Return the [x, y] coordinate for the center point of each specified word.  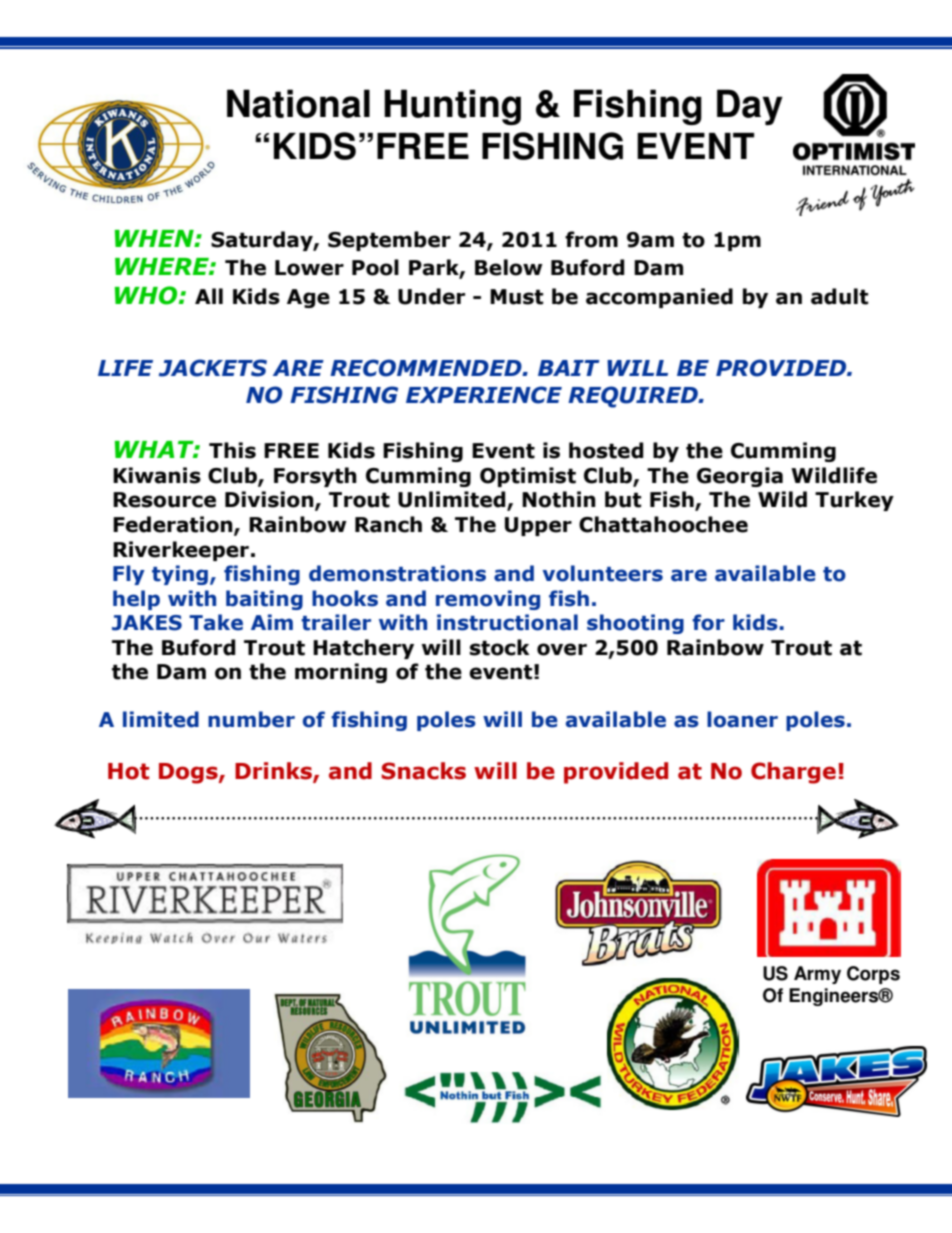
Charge [793, 773]
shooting [635, 624]
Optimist [528, 477]
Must [516, 297]
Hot [128, 771]
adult [839, 296]
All [209, 296]
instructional [507, 622]
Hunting [452, 107]
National [298, 103]
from [591, 239]
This [232, 450]
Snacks [423, 771]
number [251, 719]
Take [216, 622]
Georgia [740, 477]
